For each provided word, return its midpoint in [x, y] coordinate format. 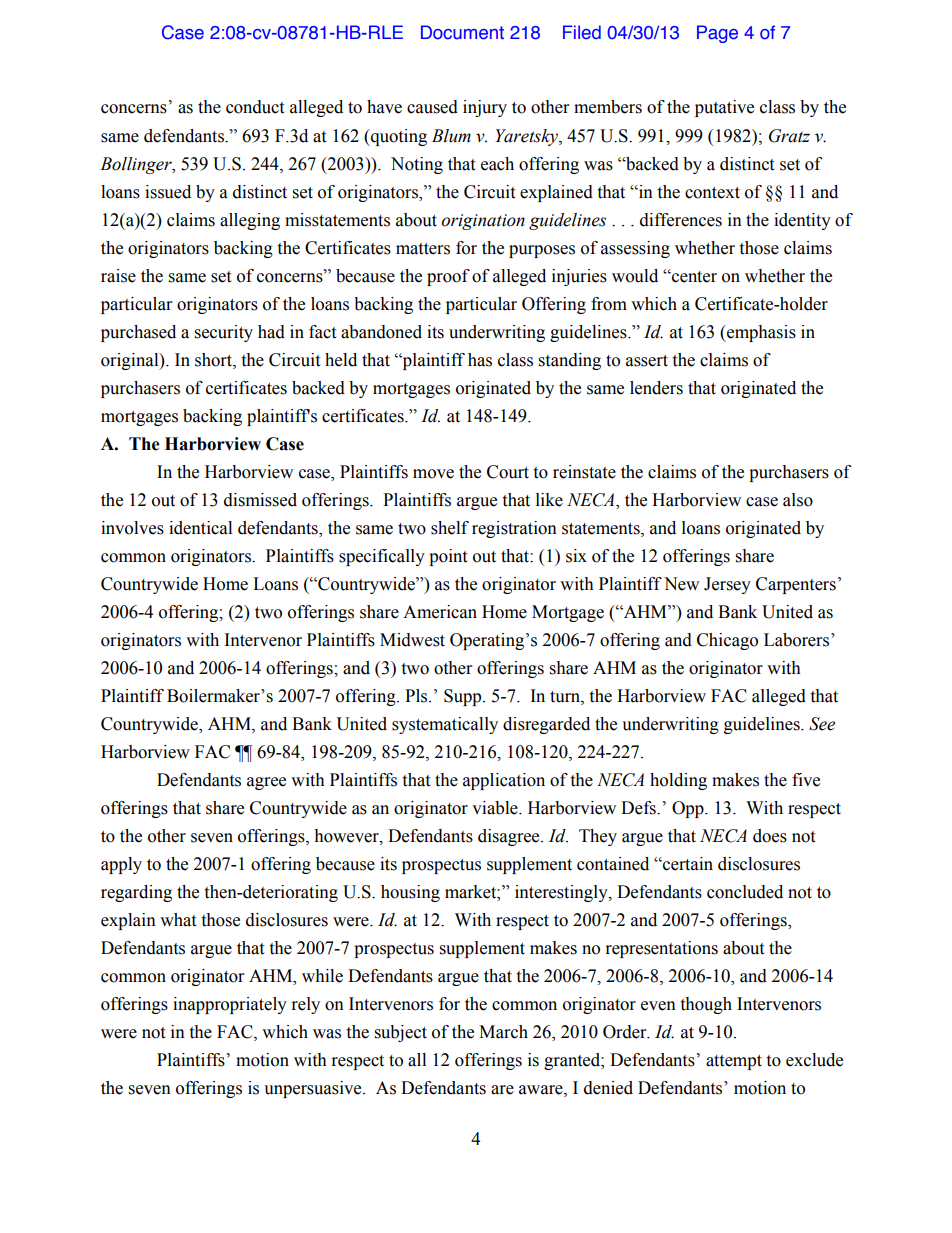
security [224, 333]
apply [121, 865]
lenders [656, 388]
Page [717, 34]
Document [462, 32]
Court [508, 472]
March [503, 1032]
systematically [445, 725]
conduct [255, 107]
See [822, 724]
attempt [734, 1062]
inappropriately [230, 1005]
